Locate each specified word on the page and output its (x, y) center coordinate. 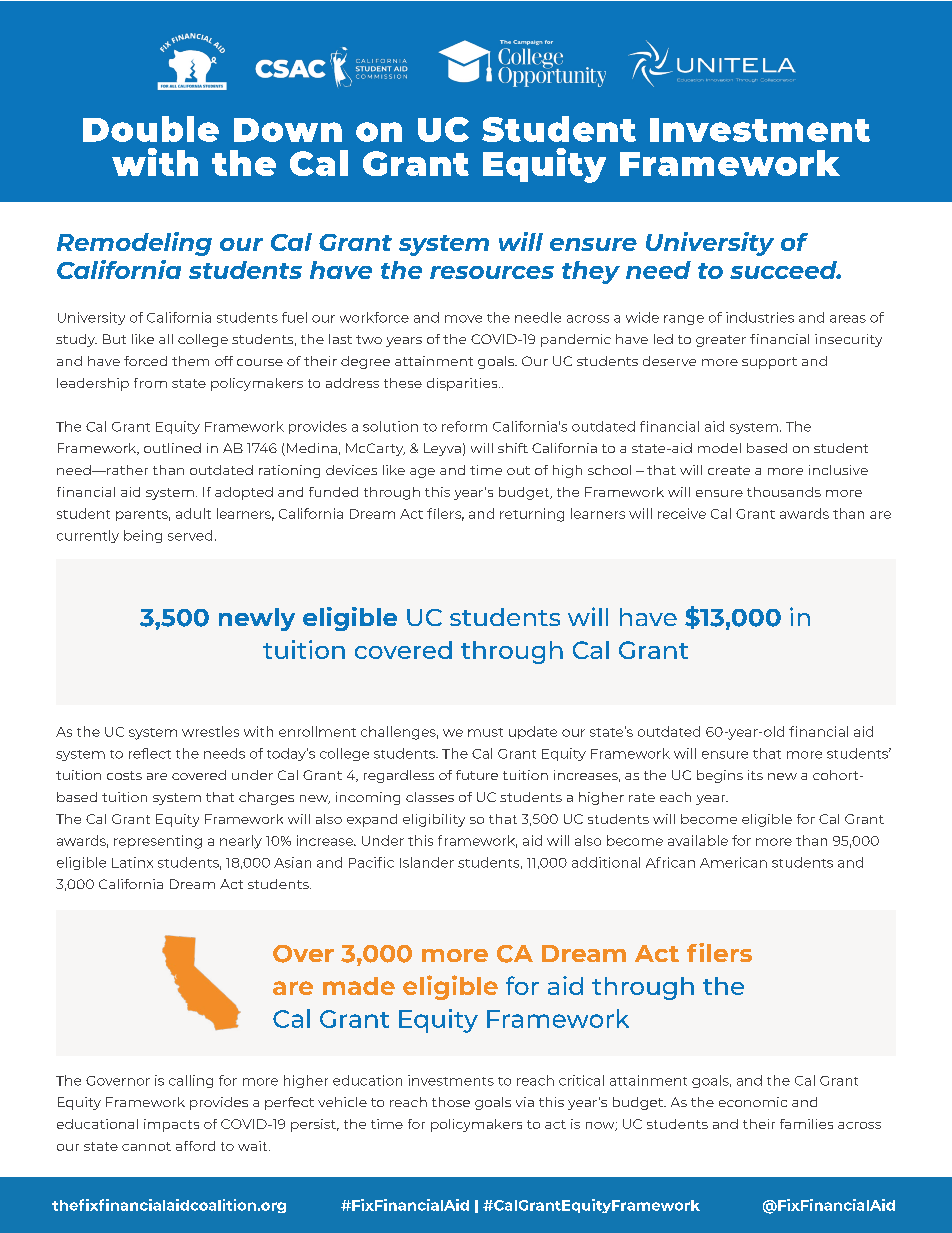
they (591, 272)
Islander (427, 862)
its (755, 775)
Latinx (132, 862)
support (769, 363)
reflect (150, 753)
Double (151, 129)
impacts (171, 1125)
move (463, 319)
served (190, 535)
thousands (784, 492)
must (485, 732)
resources (492, 272)
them (190, 361)
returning (532, 515)
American (733, 862)
